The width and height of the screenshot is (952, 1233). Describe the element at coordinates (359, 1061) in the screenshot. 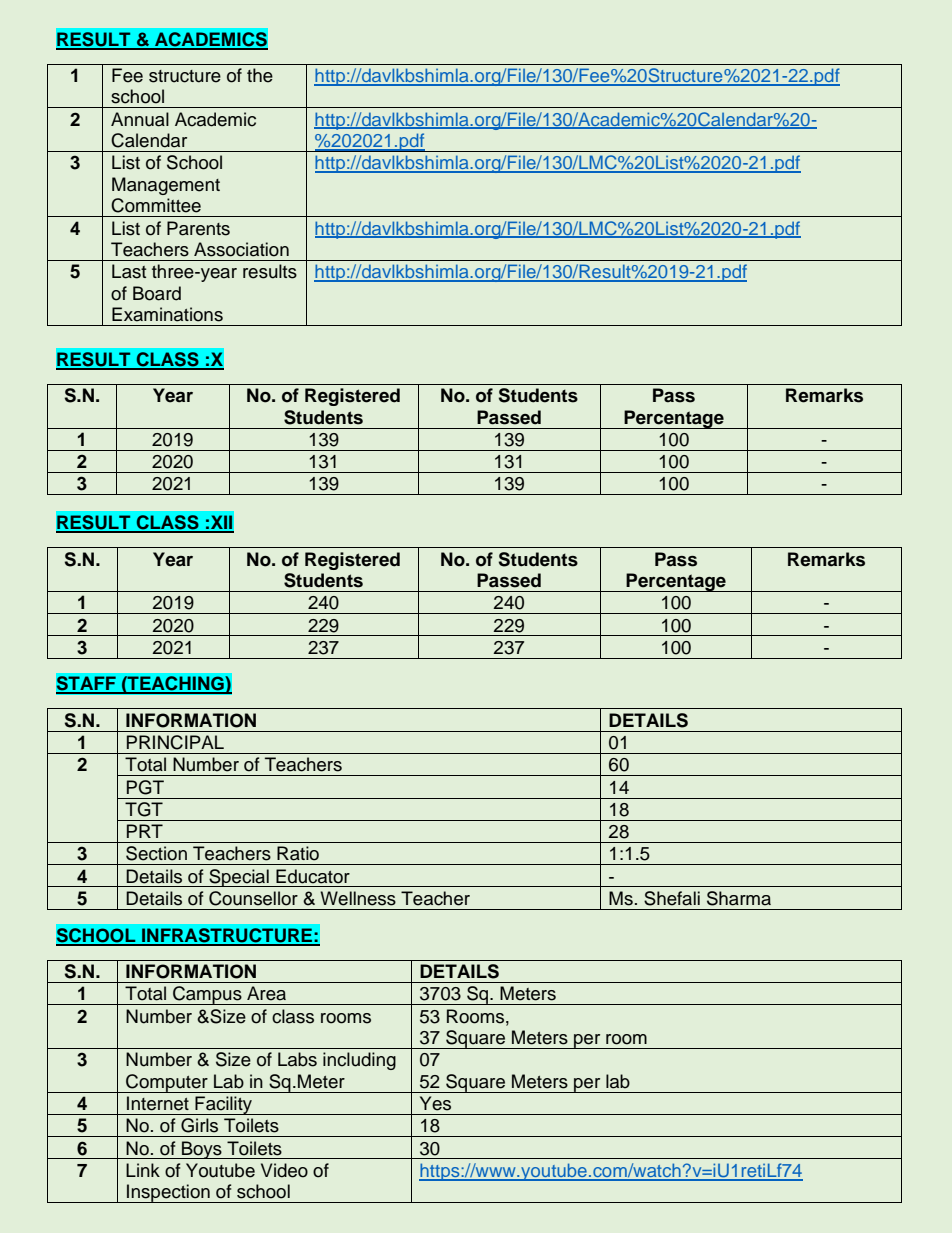

I see `including` at that location.
